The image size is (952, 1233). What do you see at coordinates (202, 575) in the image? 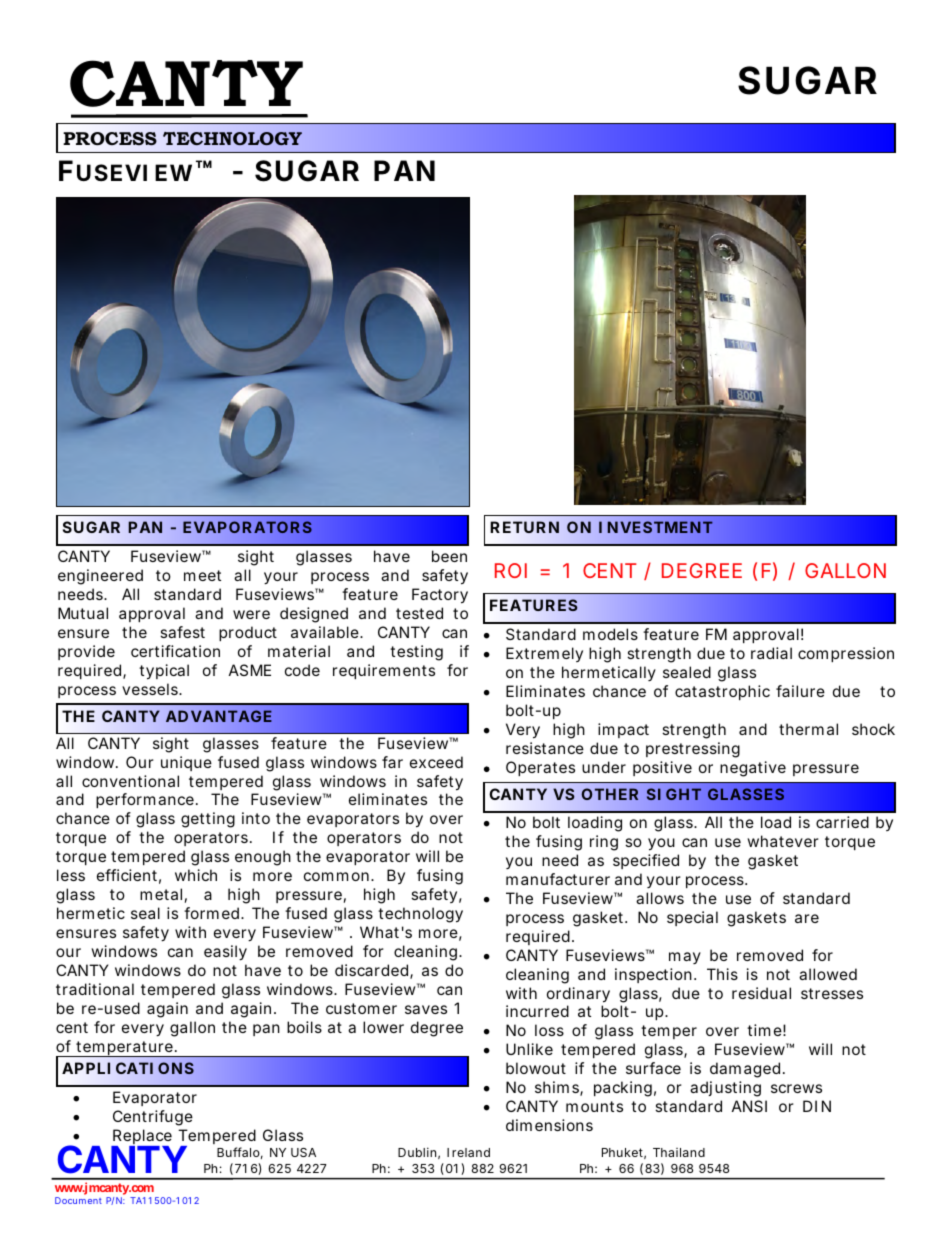
I see `meet` at bounding box center [202, 575].
